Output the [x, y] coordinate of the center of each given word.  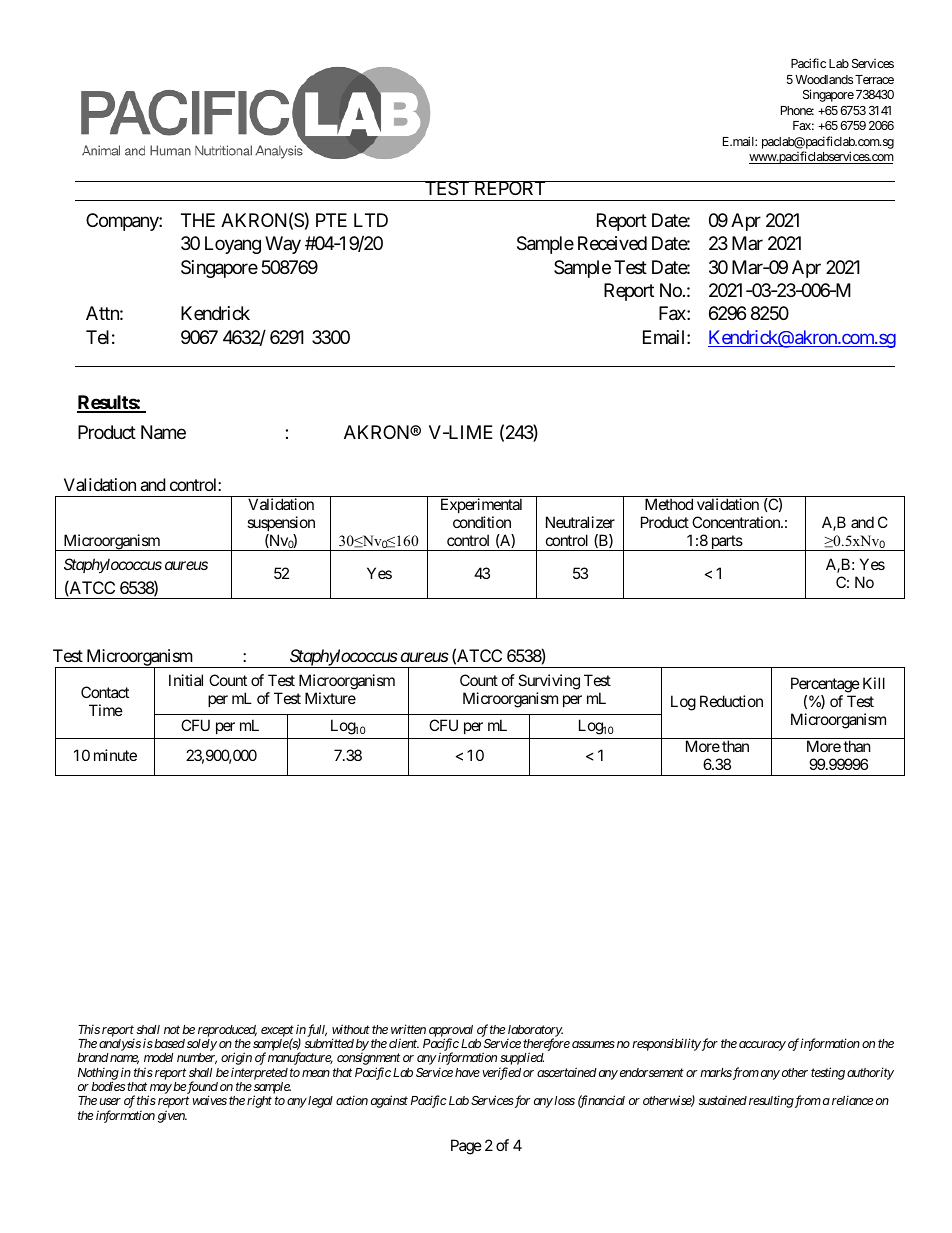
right [259, 1101]
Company [123, 222]
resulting [771, 1102]
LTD [371, 220]
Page [466, 1147]
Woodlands [824, 79]
